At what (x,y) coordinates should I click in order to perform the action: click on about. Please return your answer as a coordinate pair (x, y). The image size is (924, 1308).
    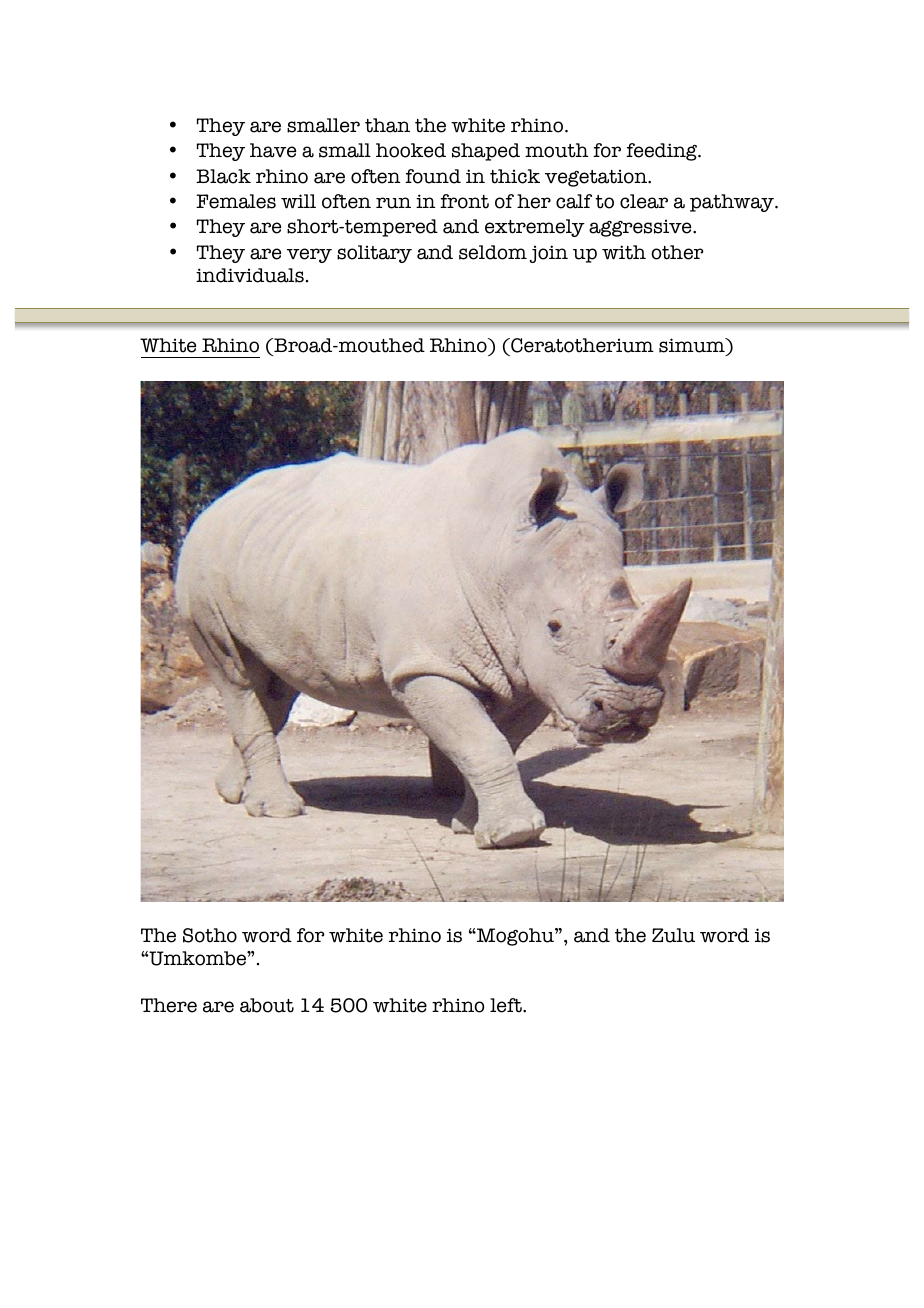
    Looking at the image, I should click on (267, 1005).
